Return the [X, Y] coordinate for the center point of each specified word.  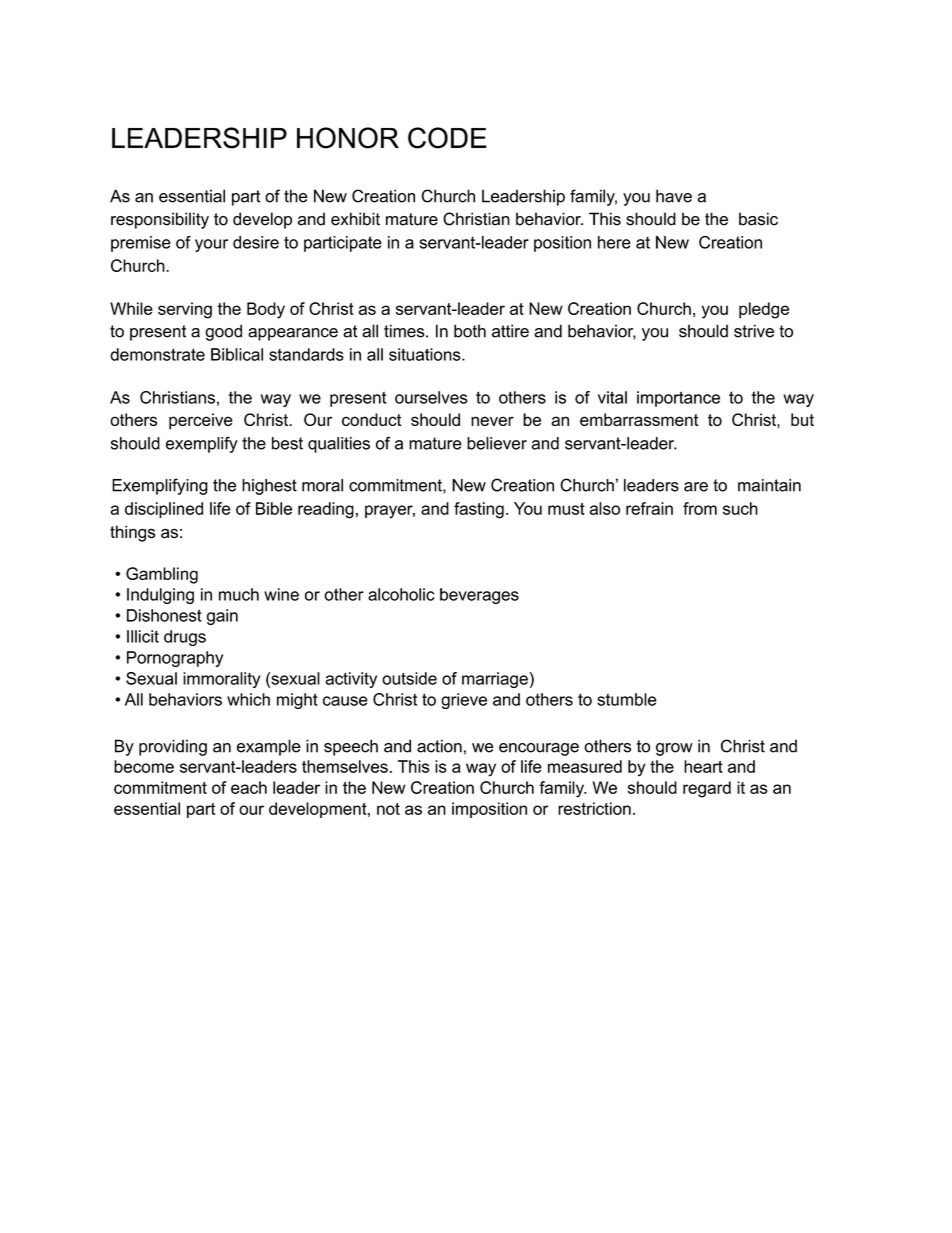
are [696, 487]
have [674, 196]
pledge [764, 310]
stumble [627, 699]
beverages [479, 596]
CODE [447, 138]
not [388, 809]
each [249, 787]
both [470, 331]
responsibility [160, 220]
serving [185, 310]
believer [497, 443]
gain [222, 617]
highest [269, 487]
